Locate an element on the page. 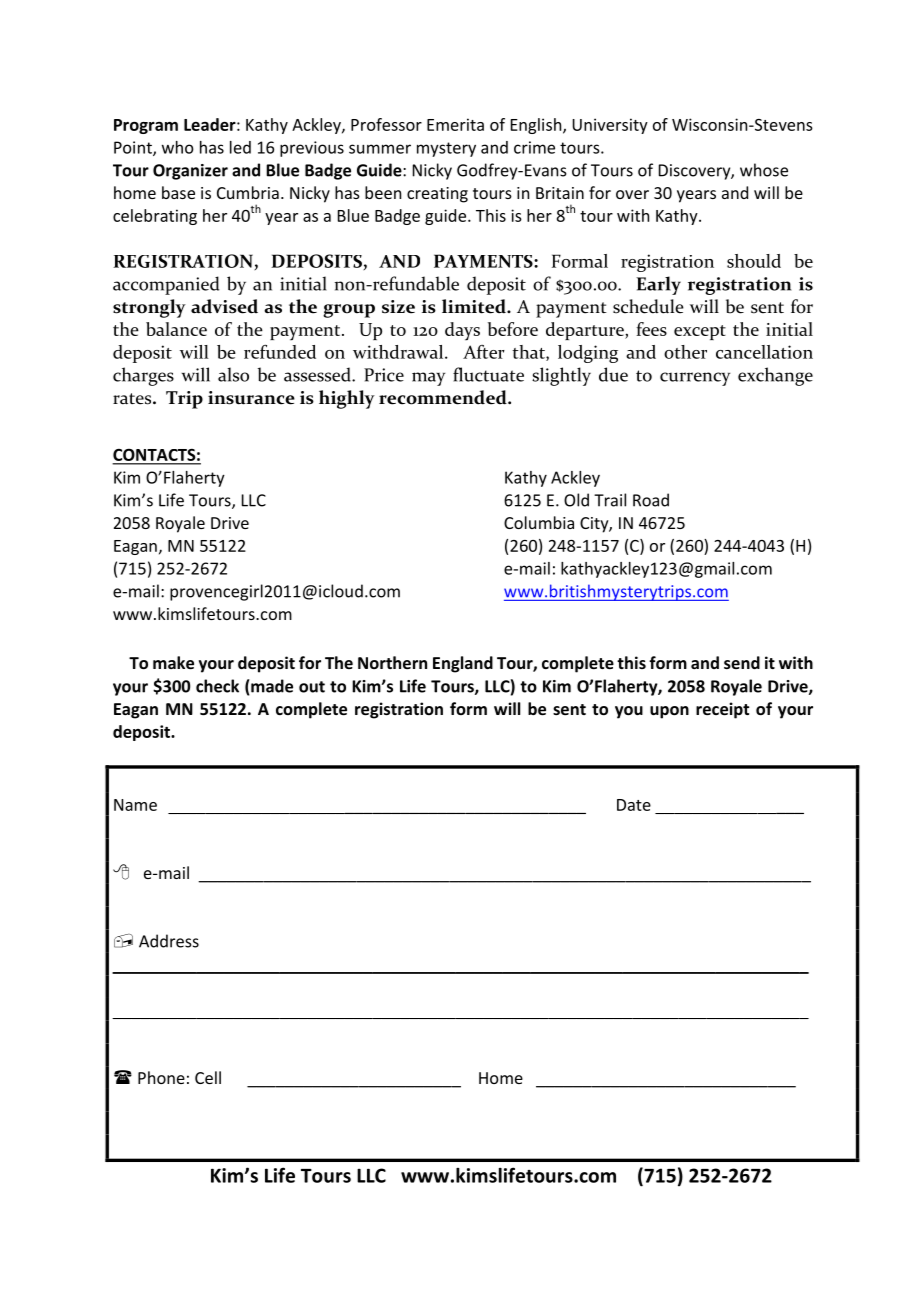  led is located at coordinates (240, 147).
